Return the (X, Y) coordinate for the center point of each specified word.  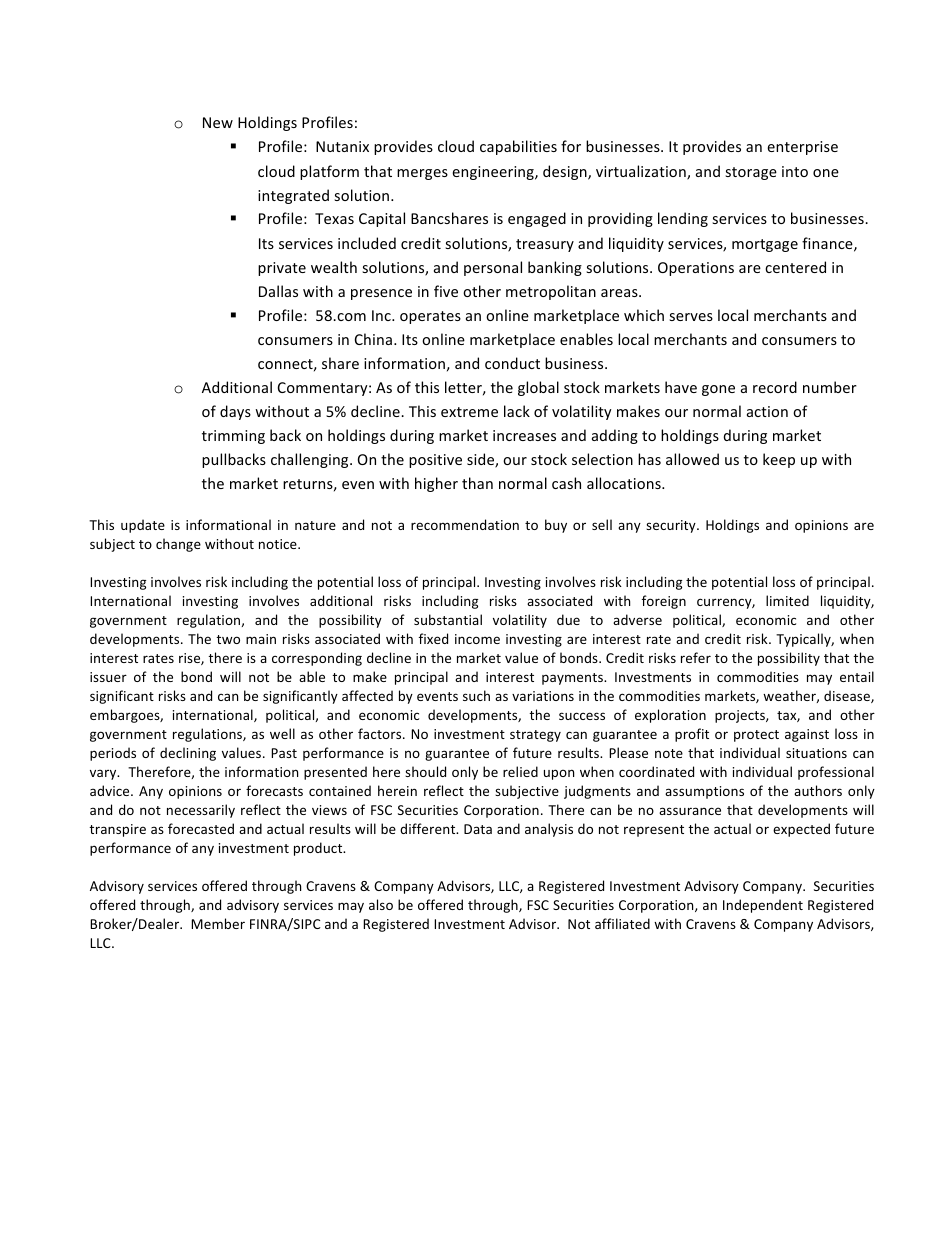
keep (779, 460)
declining (188, 754)
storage (751, 173)
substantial (448, 619)
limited (787, 600)
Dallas (278, 291)
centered (795, 267)
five (446, 291)
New (218, 122)
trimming (233, 437)
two (228, 639)
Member (218, 923)
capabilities (518, 147)
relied (520, 771)
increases (524, 435)
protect (756, 736)
